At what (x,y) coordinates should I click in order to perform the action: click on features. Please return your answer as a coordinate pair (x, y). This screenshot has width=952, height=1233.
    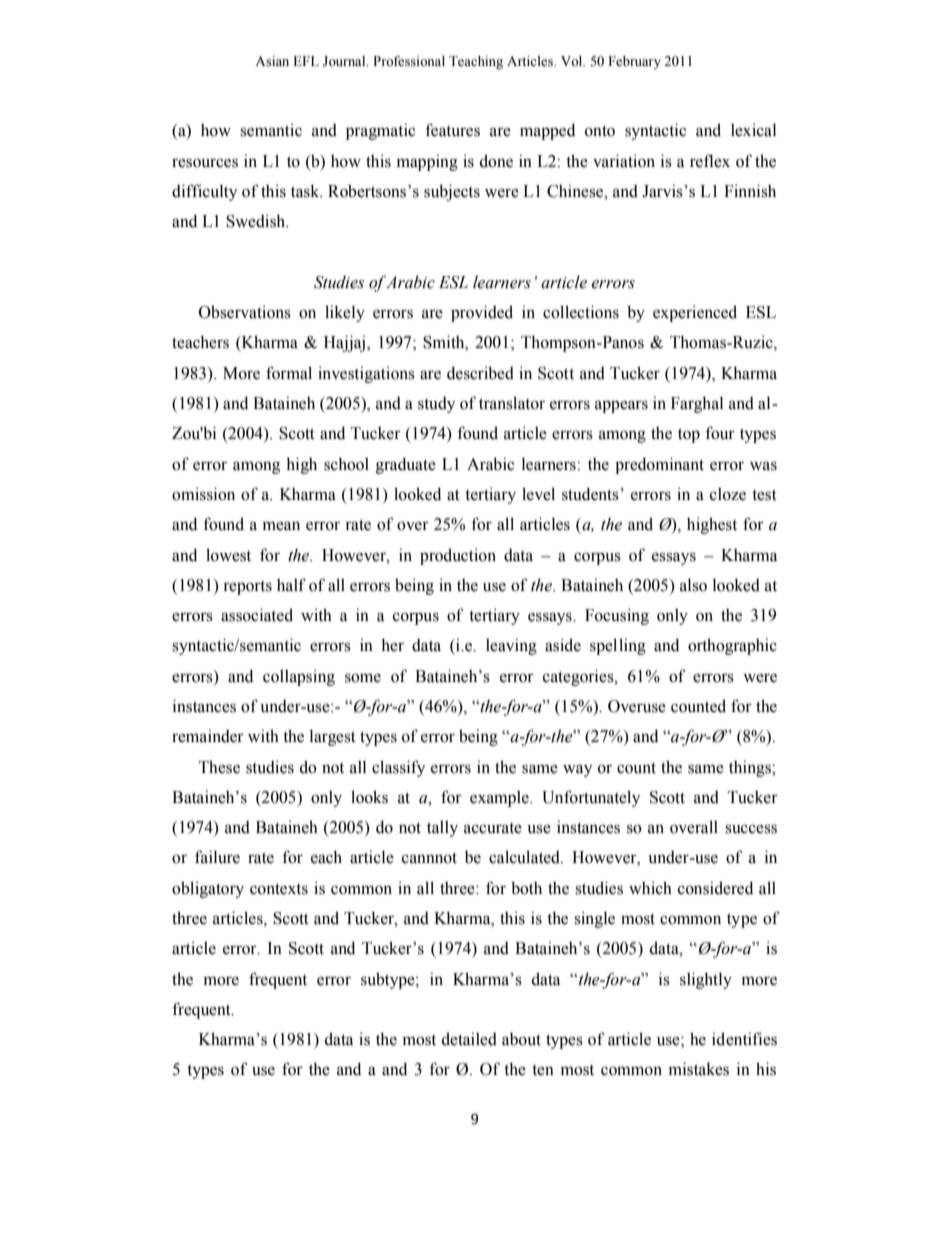
    Looking at the image, I should click on (452, 130).
